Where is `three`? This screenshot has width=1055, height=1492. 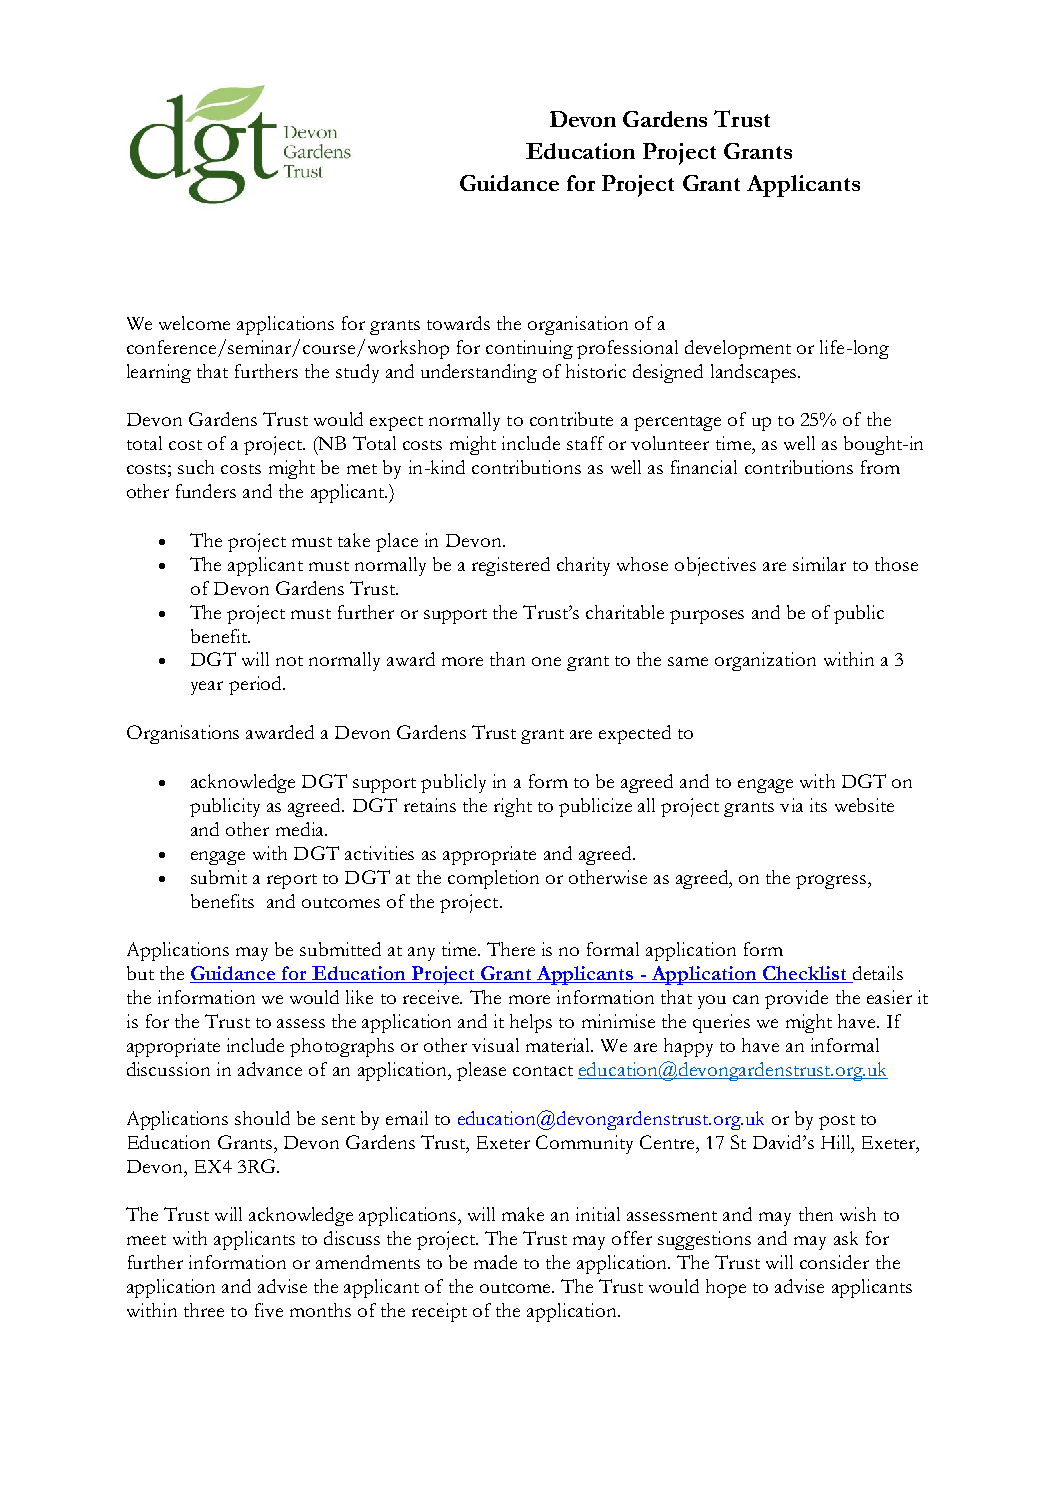
three is located at coordinates (204, 1310).
